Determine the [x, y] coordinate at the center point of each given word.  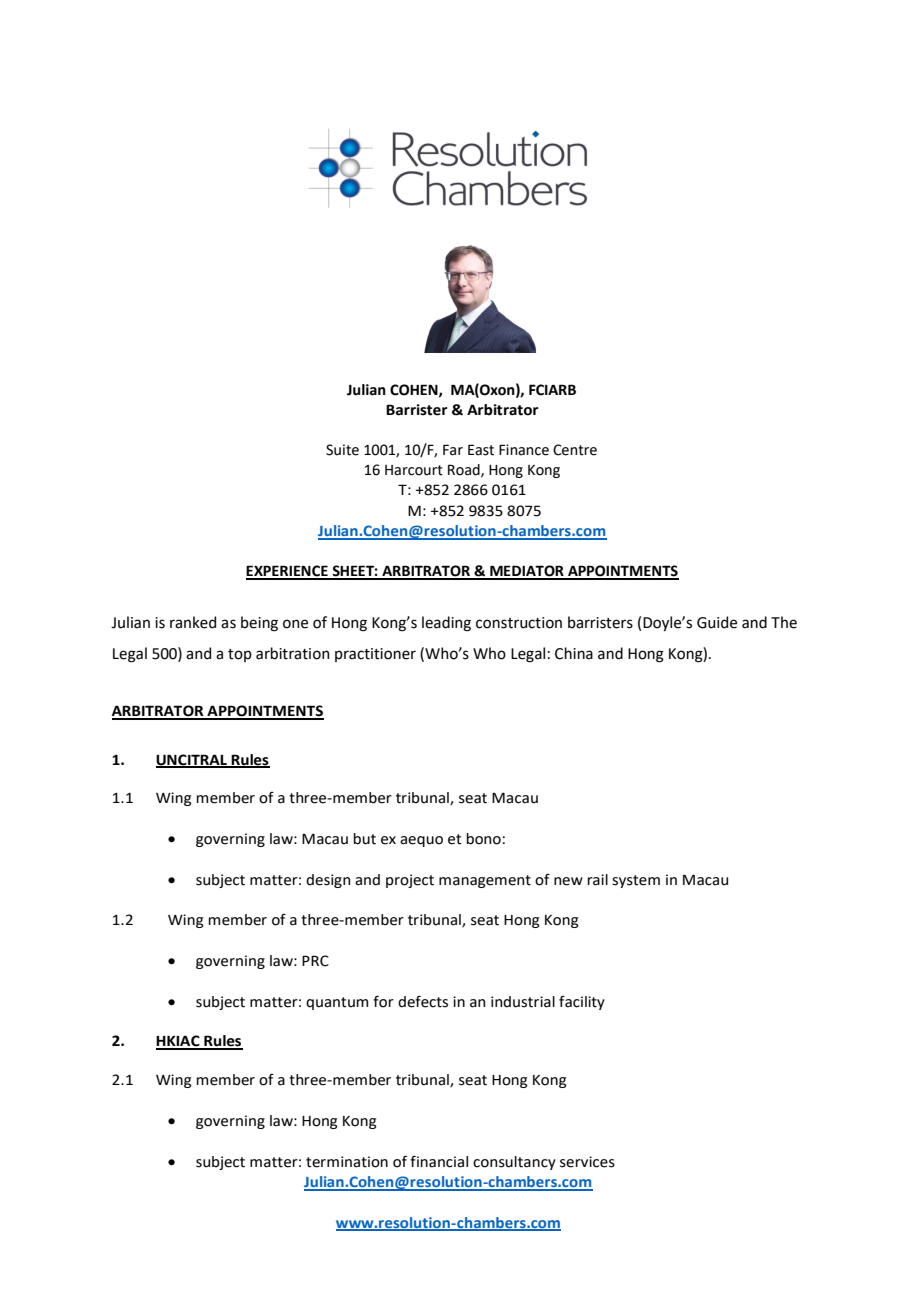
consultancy [514, 1163]
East [481, 450]
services [587, 1162]
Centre [575, 450]
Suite [342, 450]
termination [347, 1162]
